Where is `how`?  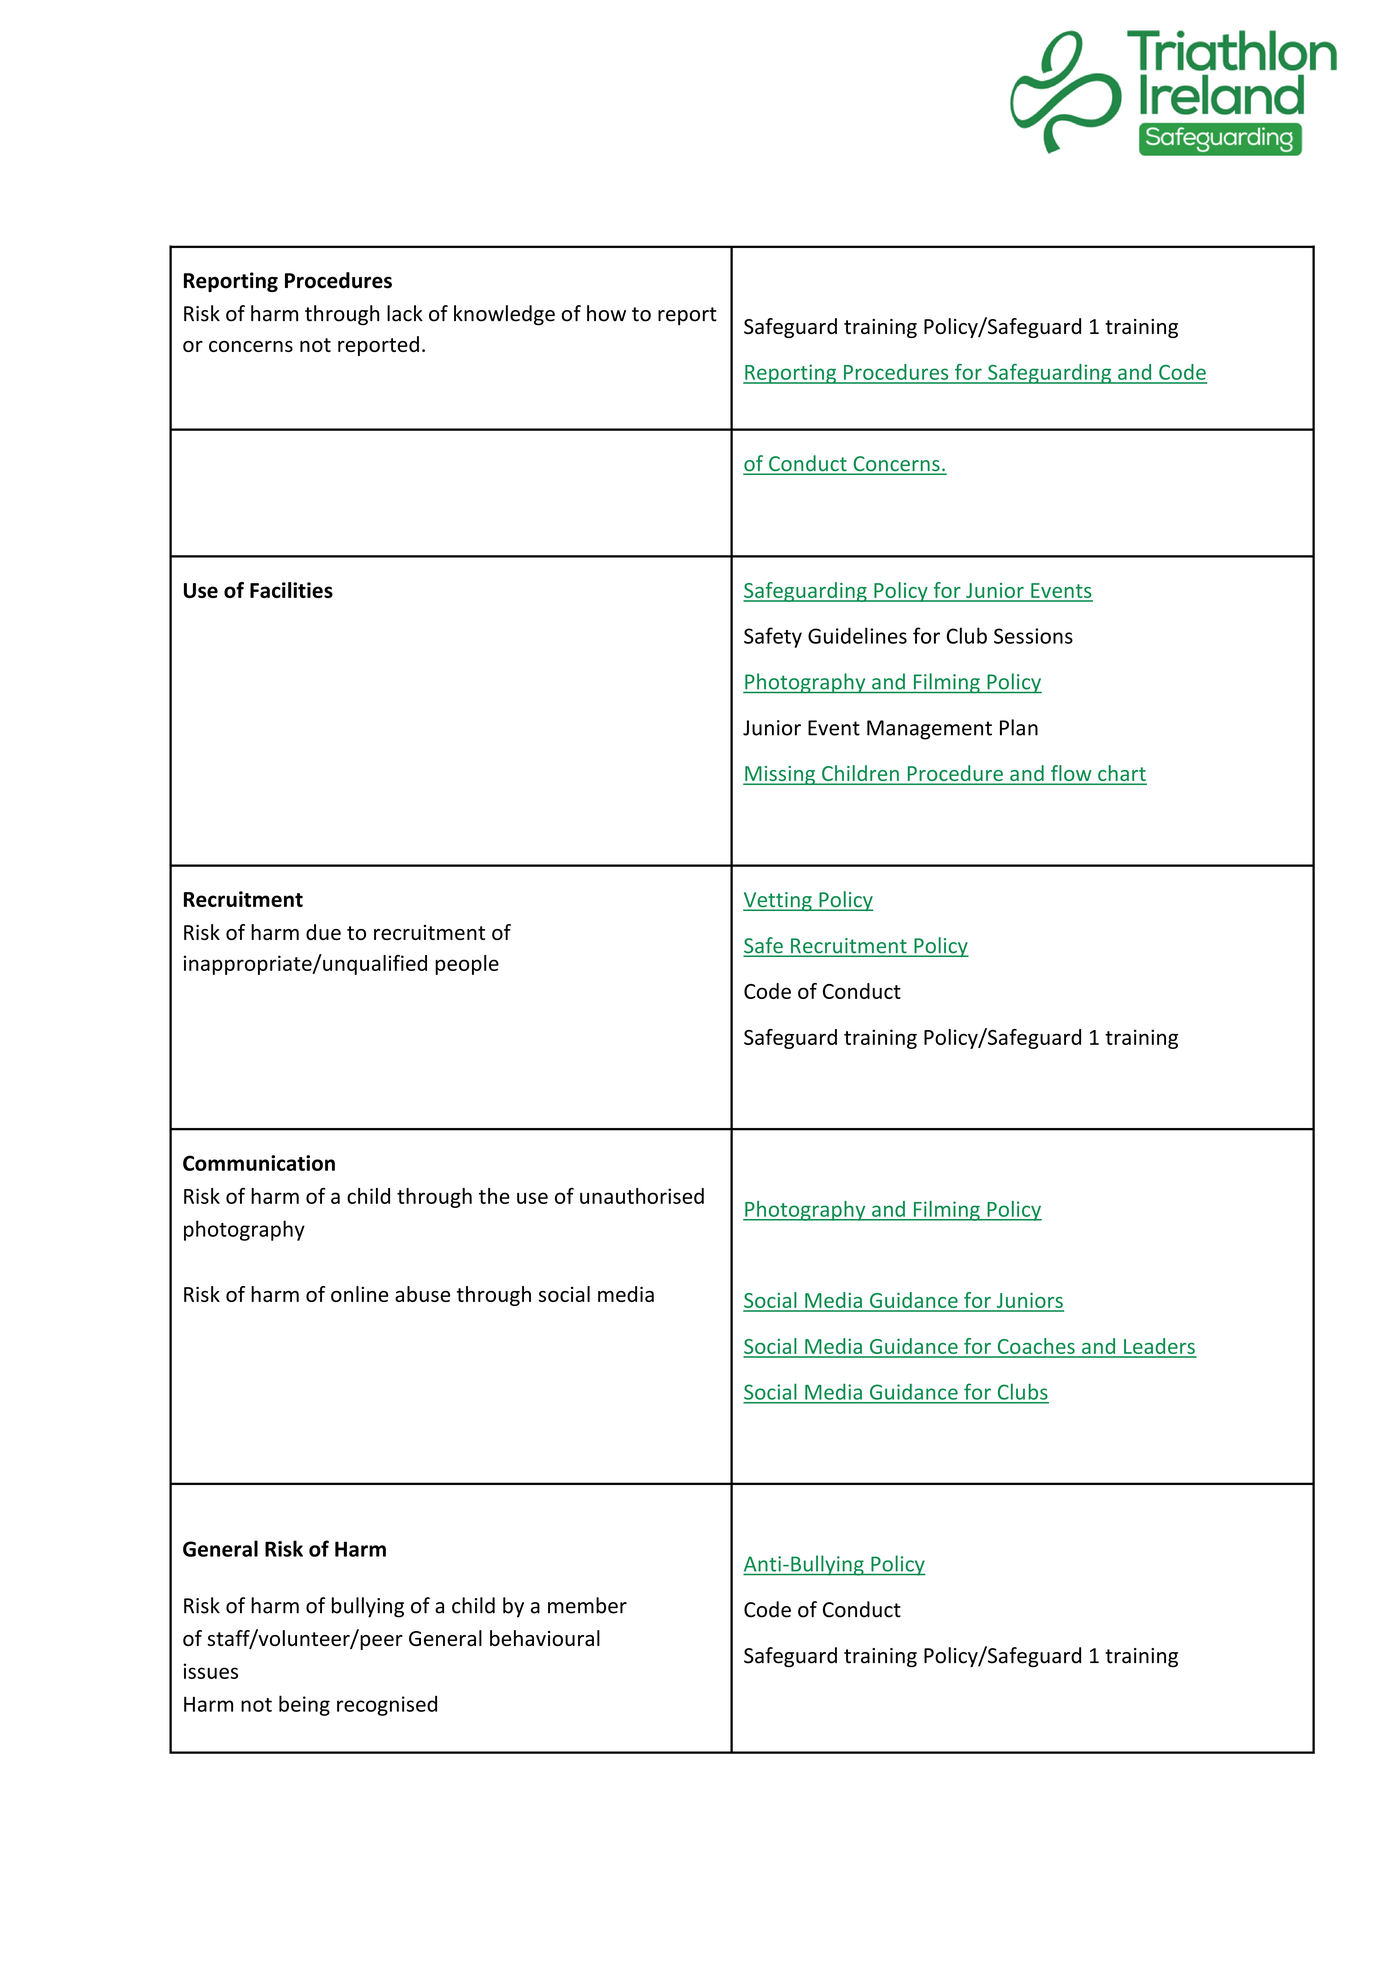 how is located at coordinates (606, 313).
